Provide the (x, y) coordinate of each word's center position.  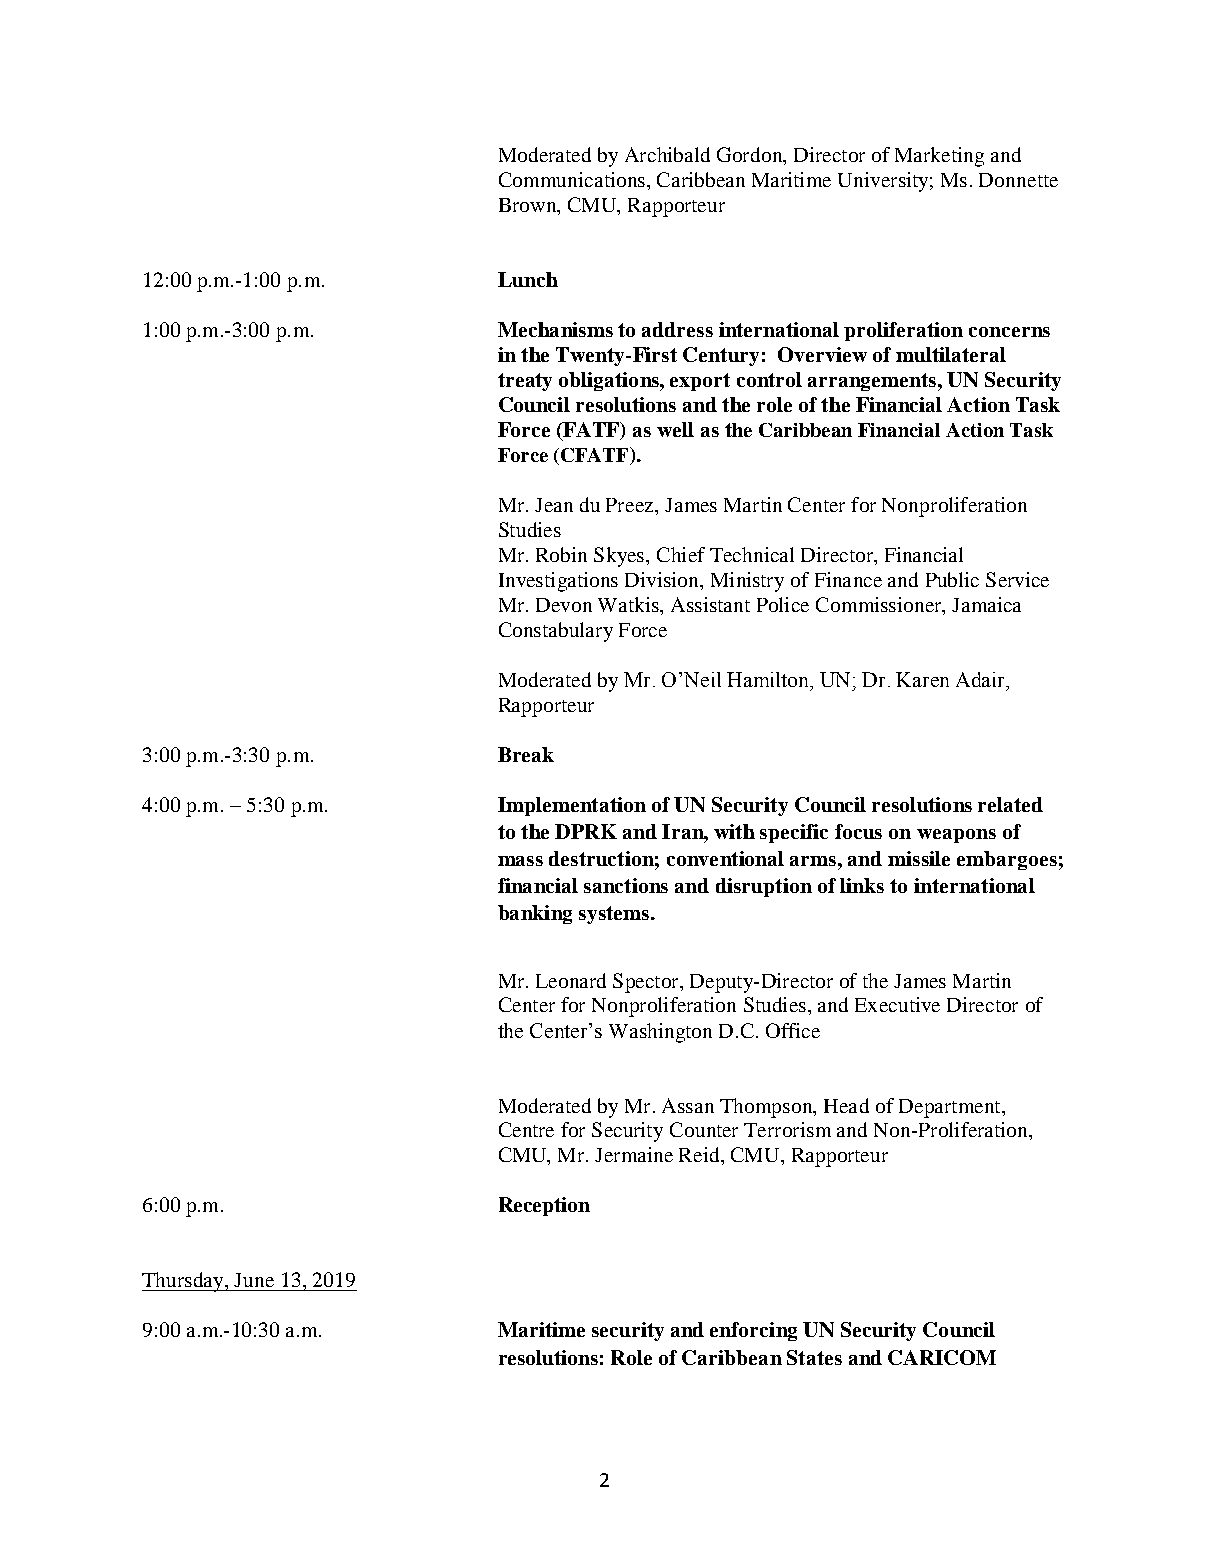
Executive (897, 1004)
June (254, 1280)
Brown (529, 206)
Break (526, 754)
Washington (660, 1033)
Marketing (939, 157)
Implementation (572, 806)
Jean (554, 505)
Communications (572, 179)
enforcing (753, 1331)
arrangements (872, 382)
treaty (525, 382)
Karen (922, 679)
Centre (526, 1129)
